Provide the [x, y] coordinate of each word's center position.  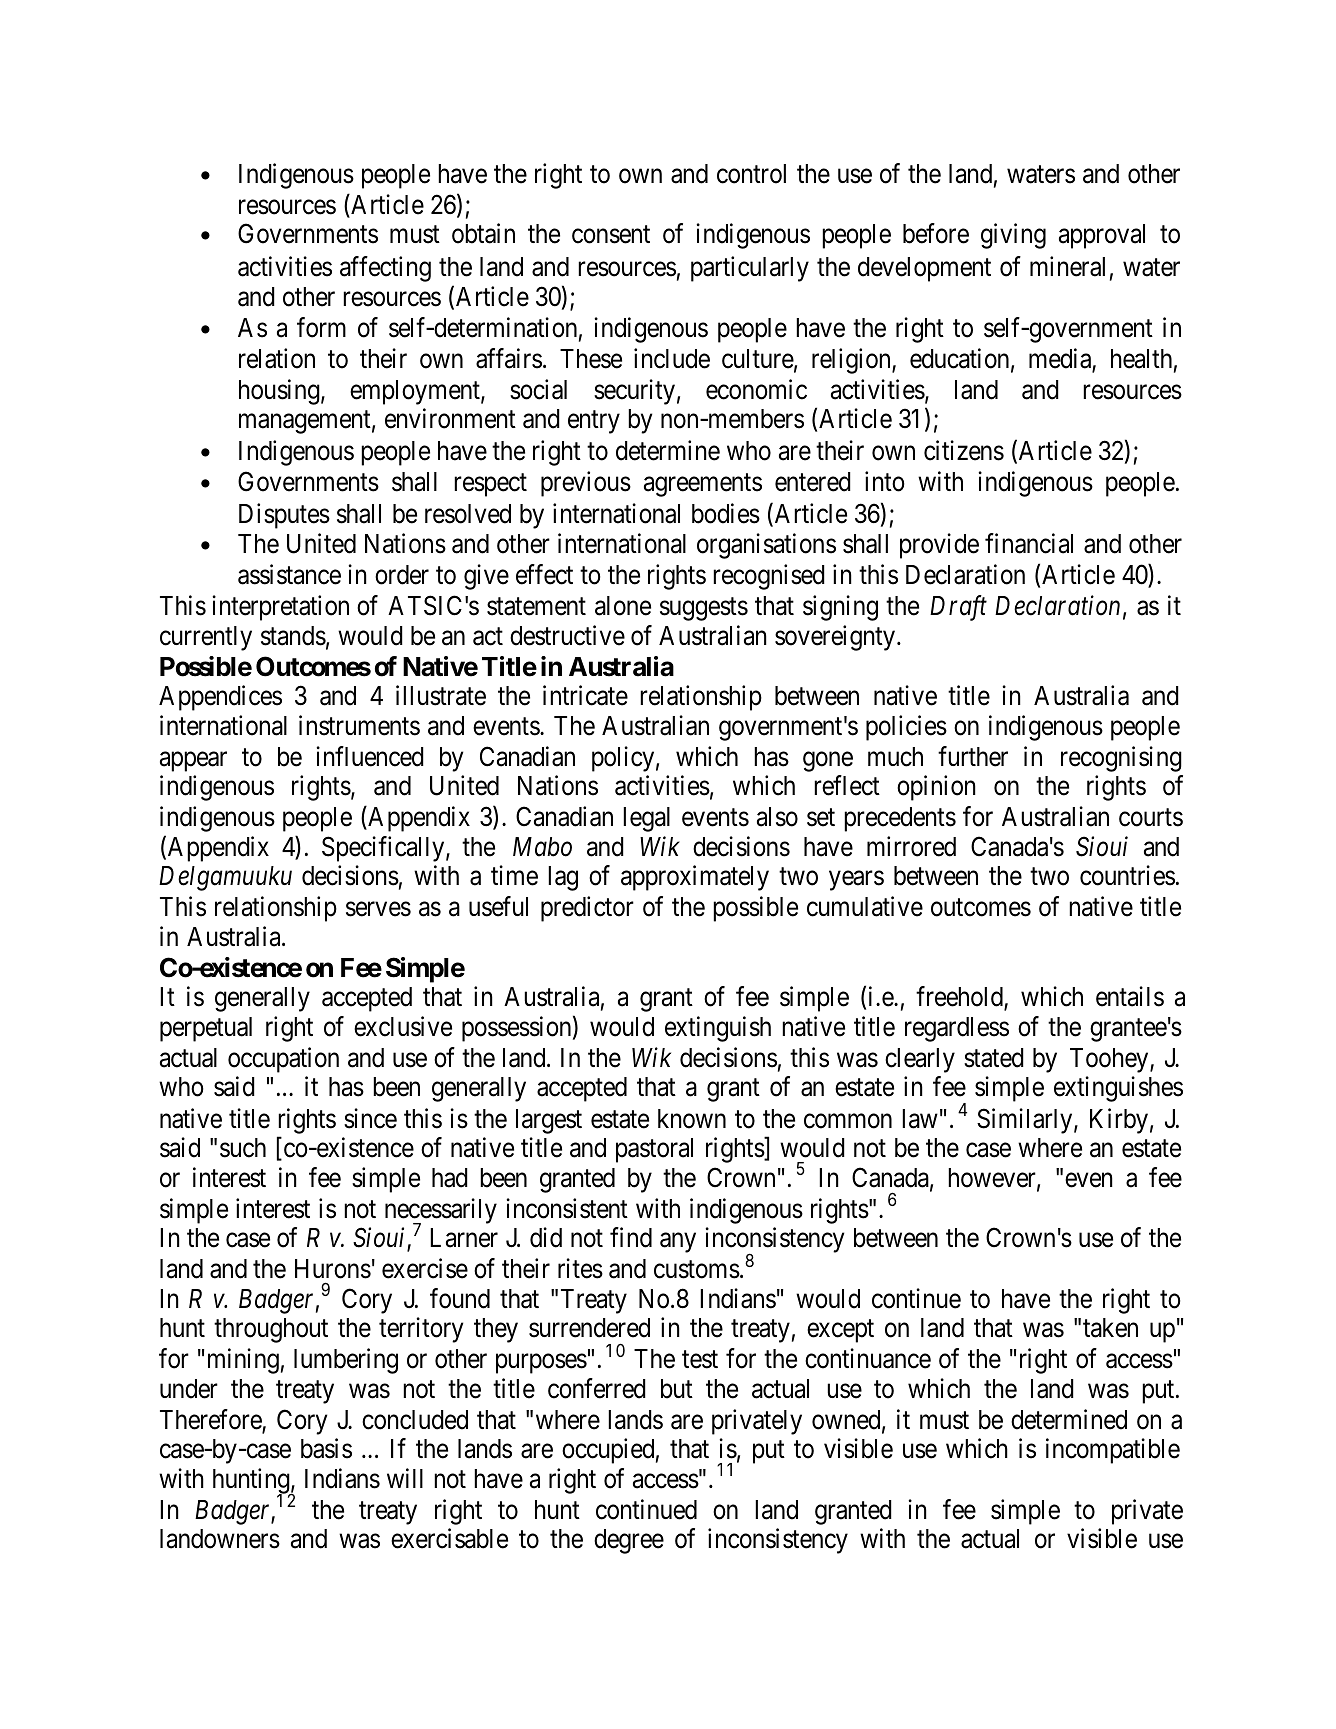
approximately [695, 878]
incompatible [1113, 1451]
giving [1013, 236]
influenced [370, 756]
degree [629, 1541]
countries [1127, 875]
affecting [385, 269]
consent [611, 235]
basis [326, 1448]
